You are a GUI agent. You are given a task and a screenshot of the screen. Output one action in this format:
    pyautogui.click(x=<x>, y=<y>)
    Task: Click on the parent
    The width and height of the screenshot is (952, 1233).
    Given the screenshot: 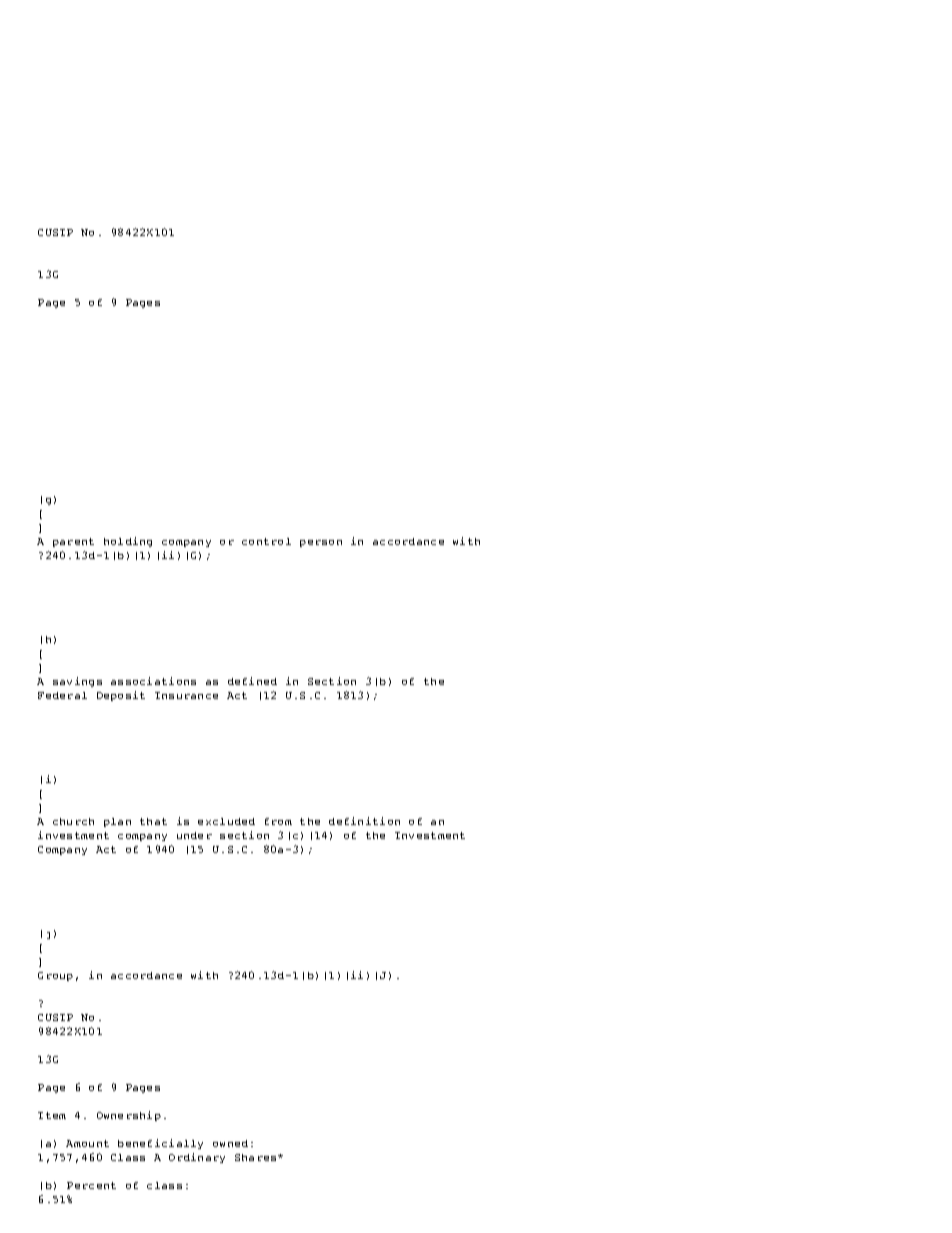 What is the action you would take?
    pyautogui.click(x=73, y=542)
